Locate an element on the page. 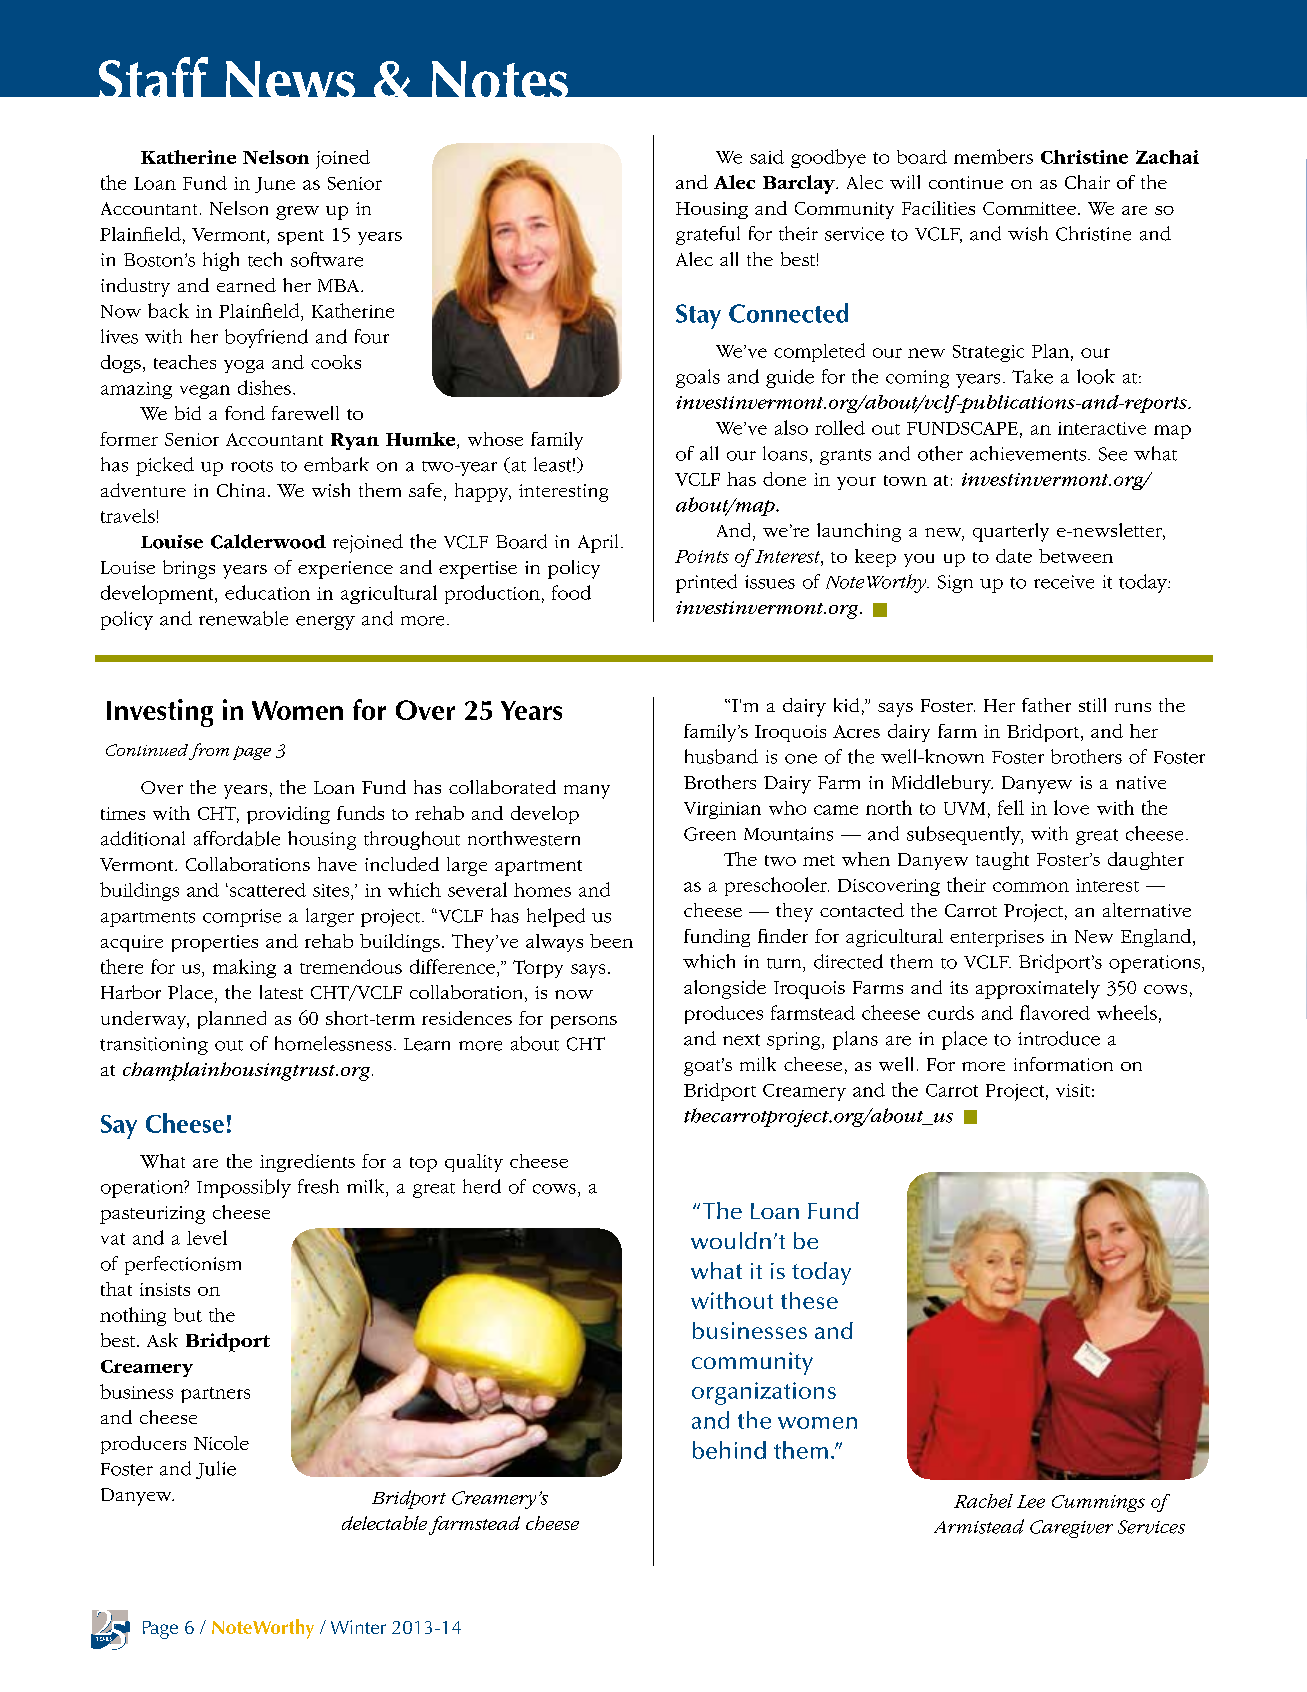 This image has height=1692, width=1307. grateful is located at coordinates (708, 235).
